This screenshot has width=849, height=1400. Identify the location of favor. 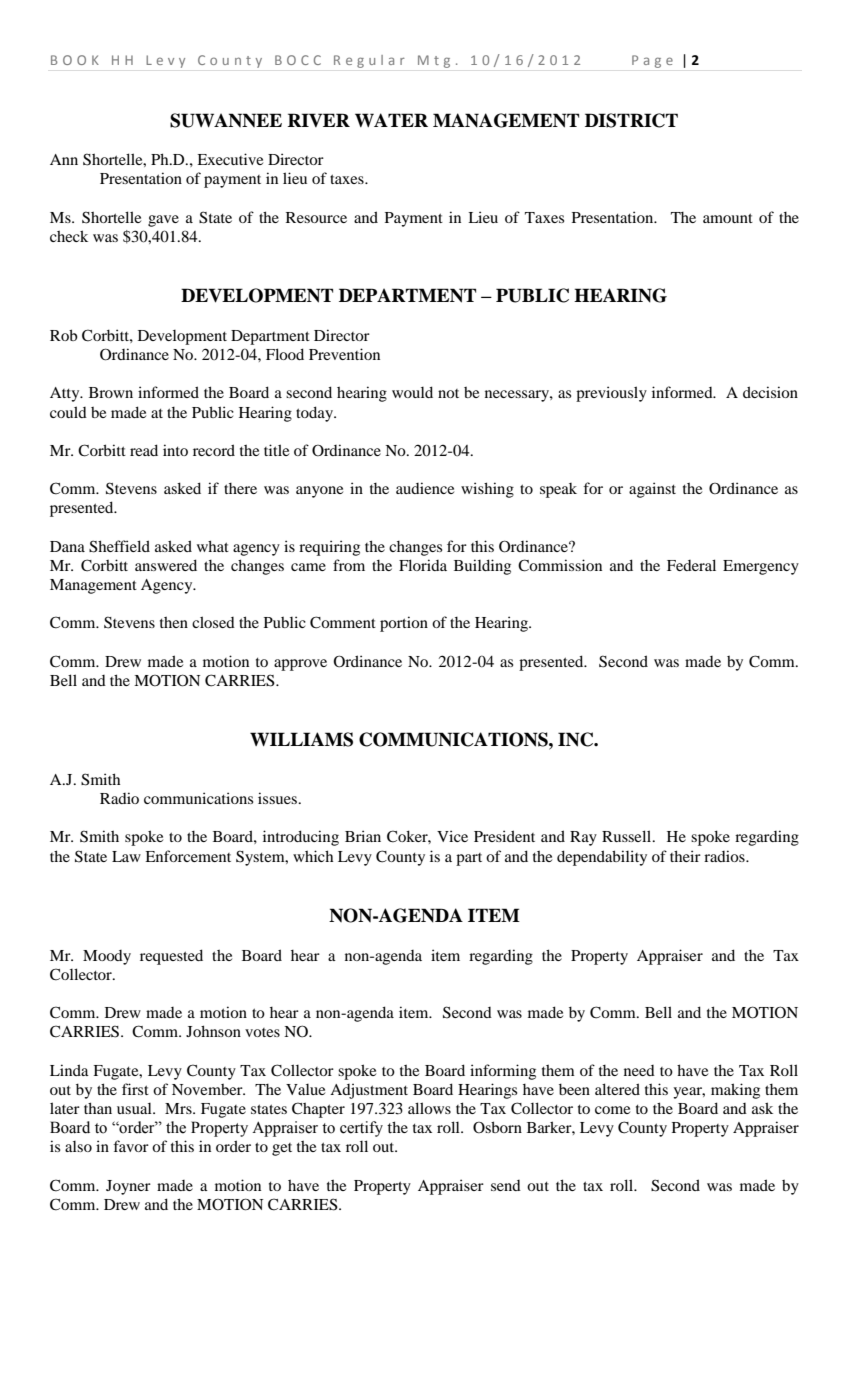
(131, 1146).
